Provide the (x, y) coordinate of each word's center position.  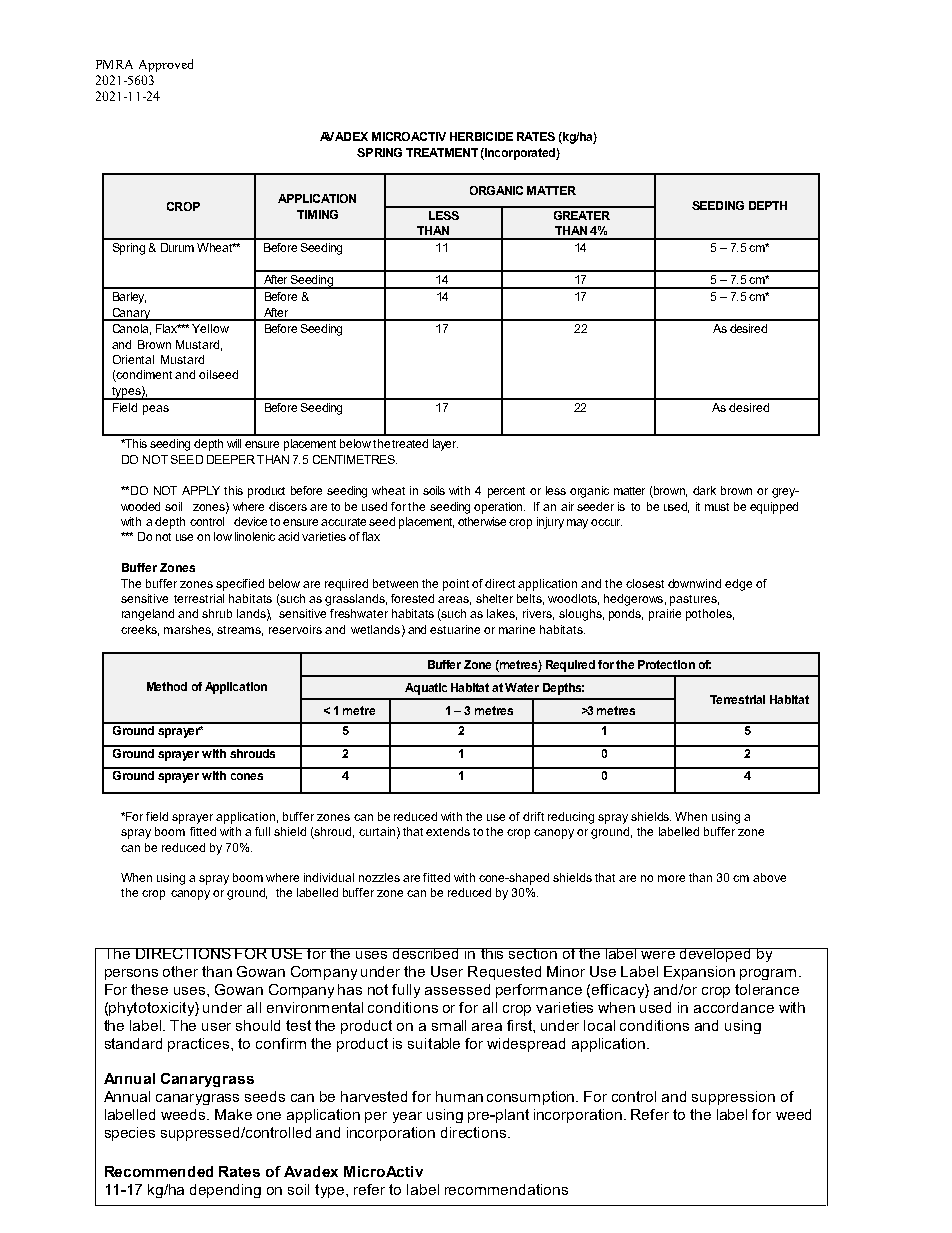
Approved (166, 65)
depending (225, 1191)
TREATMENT (442, 152)
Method (167, 686)
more (671, 878)
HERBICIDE (481, 136)
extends (448, 831)
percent (506, 492)
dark (704, 490)
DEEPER (231, 459)
